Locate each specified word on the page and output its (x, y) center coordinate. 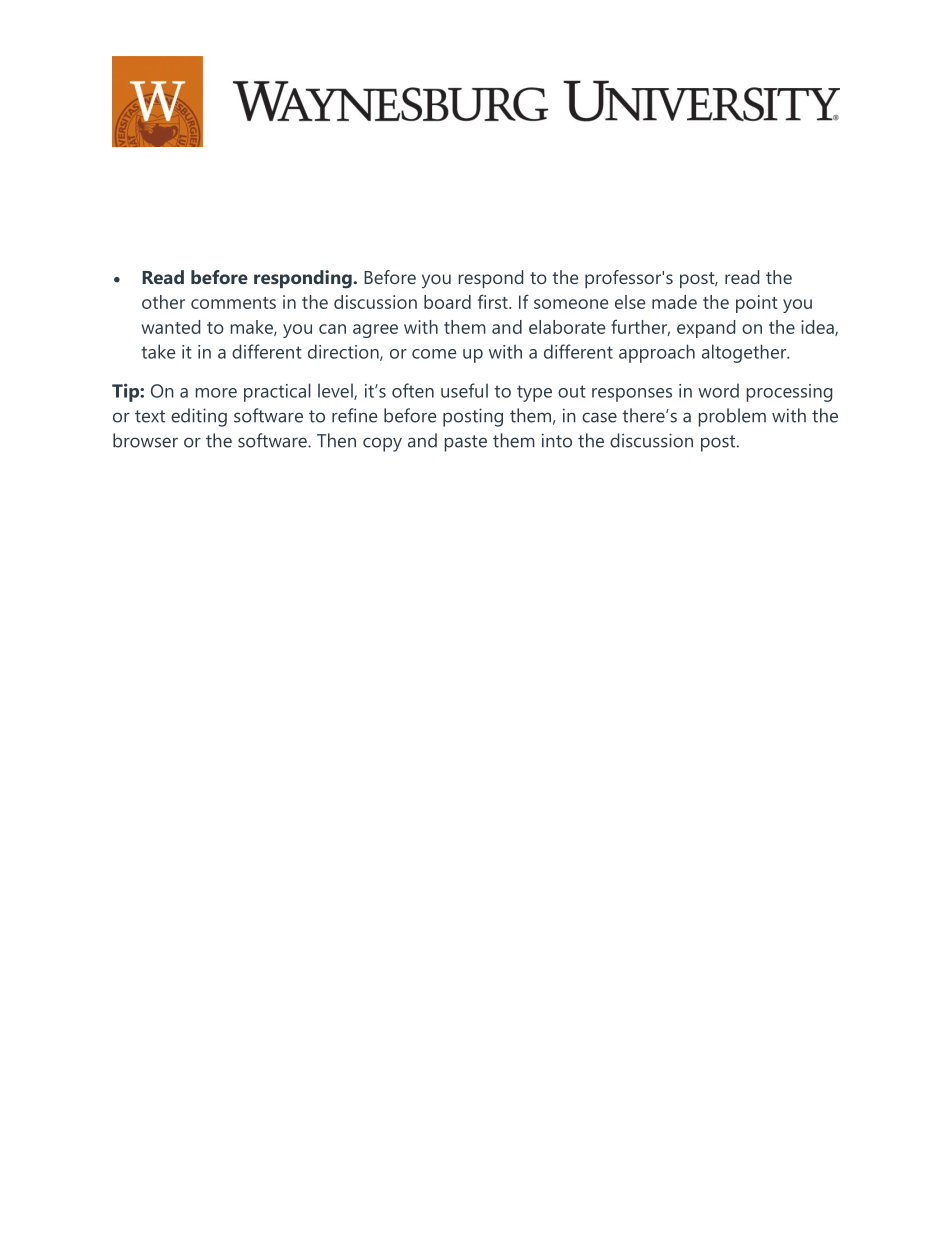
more (216, 393)
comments (233, 303)
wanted (170, 327)
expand (706, 329)
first (494, 301)
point (757, 304)
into (557, 440)
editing (199, 417)
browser (145, 440)
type (534, 393)
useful (464, 390)
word (718, 390)
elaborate (567, 327)
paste (466, 443)
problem (732, 417)
